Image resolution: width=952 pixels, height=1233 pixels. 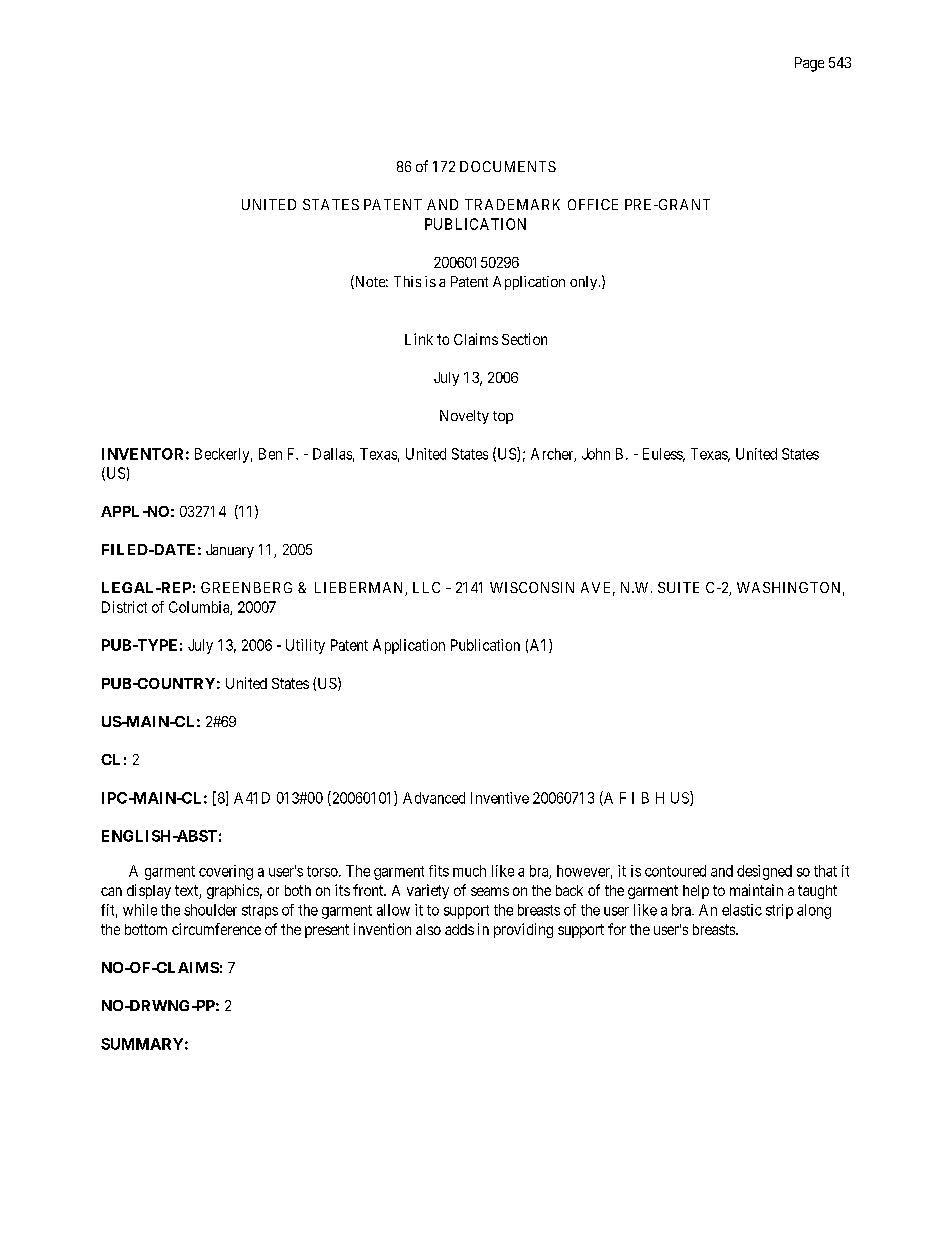 I want to click on This, so click(x=407, y=281).
